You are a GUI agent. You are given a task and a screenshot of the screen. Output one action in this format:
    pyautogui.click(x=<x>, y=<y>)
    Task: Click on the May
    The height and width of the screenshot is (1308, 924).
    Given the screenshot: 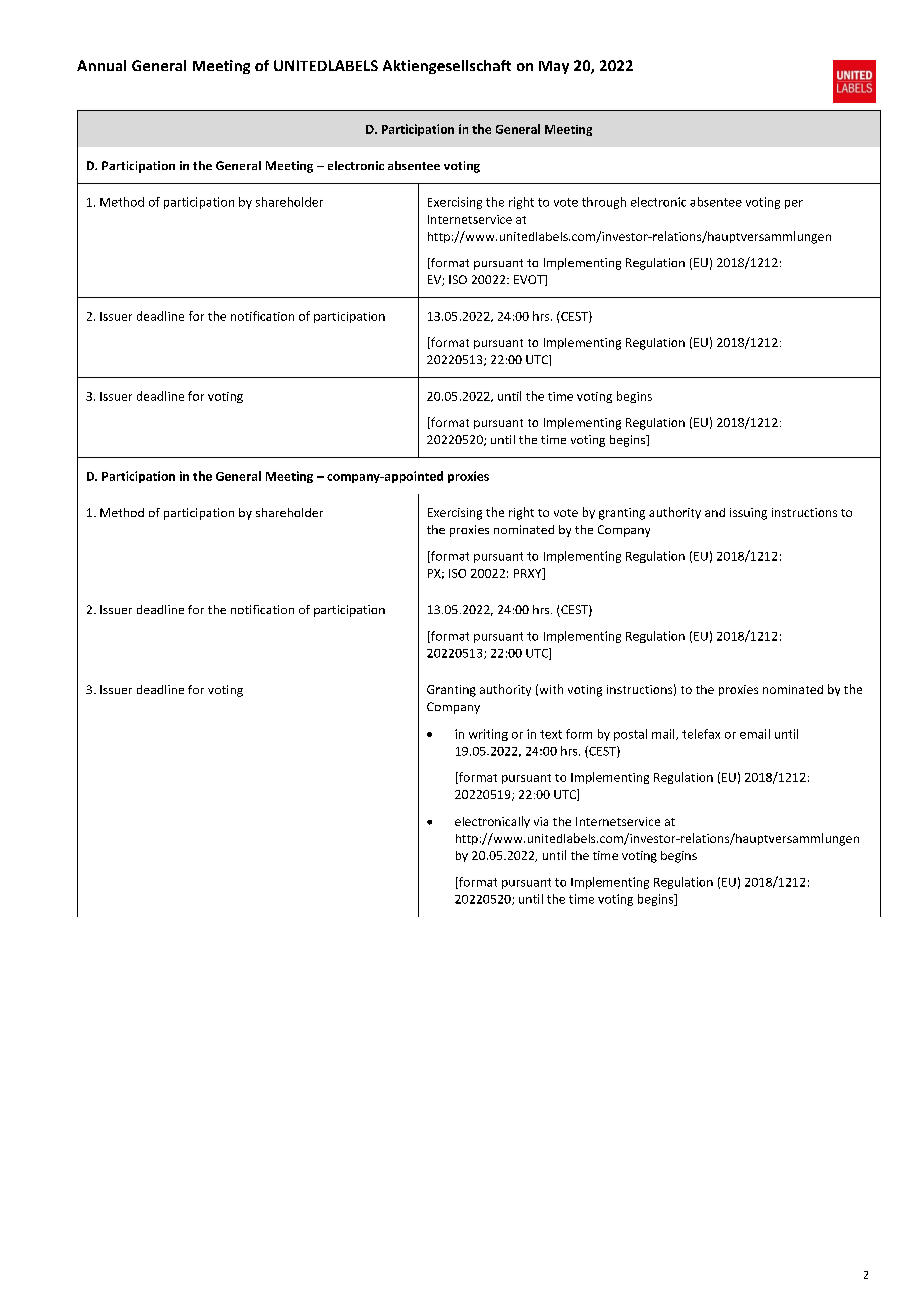 What is the action you would take?
    pyautogui.click(x=554, y=67)
